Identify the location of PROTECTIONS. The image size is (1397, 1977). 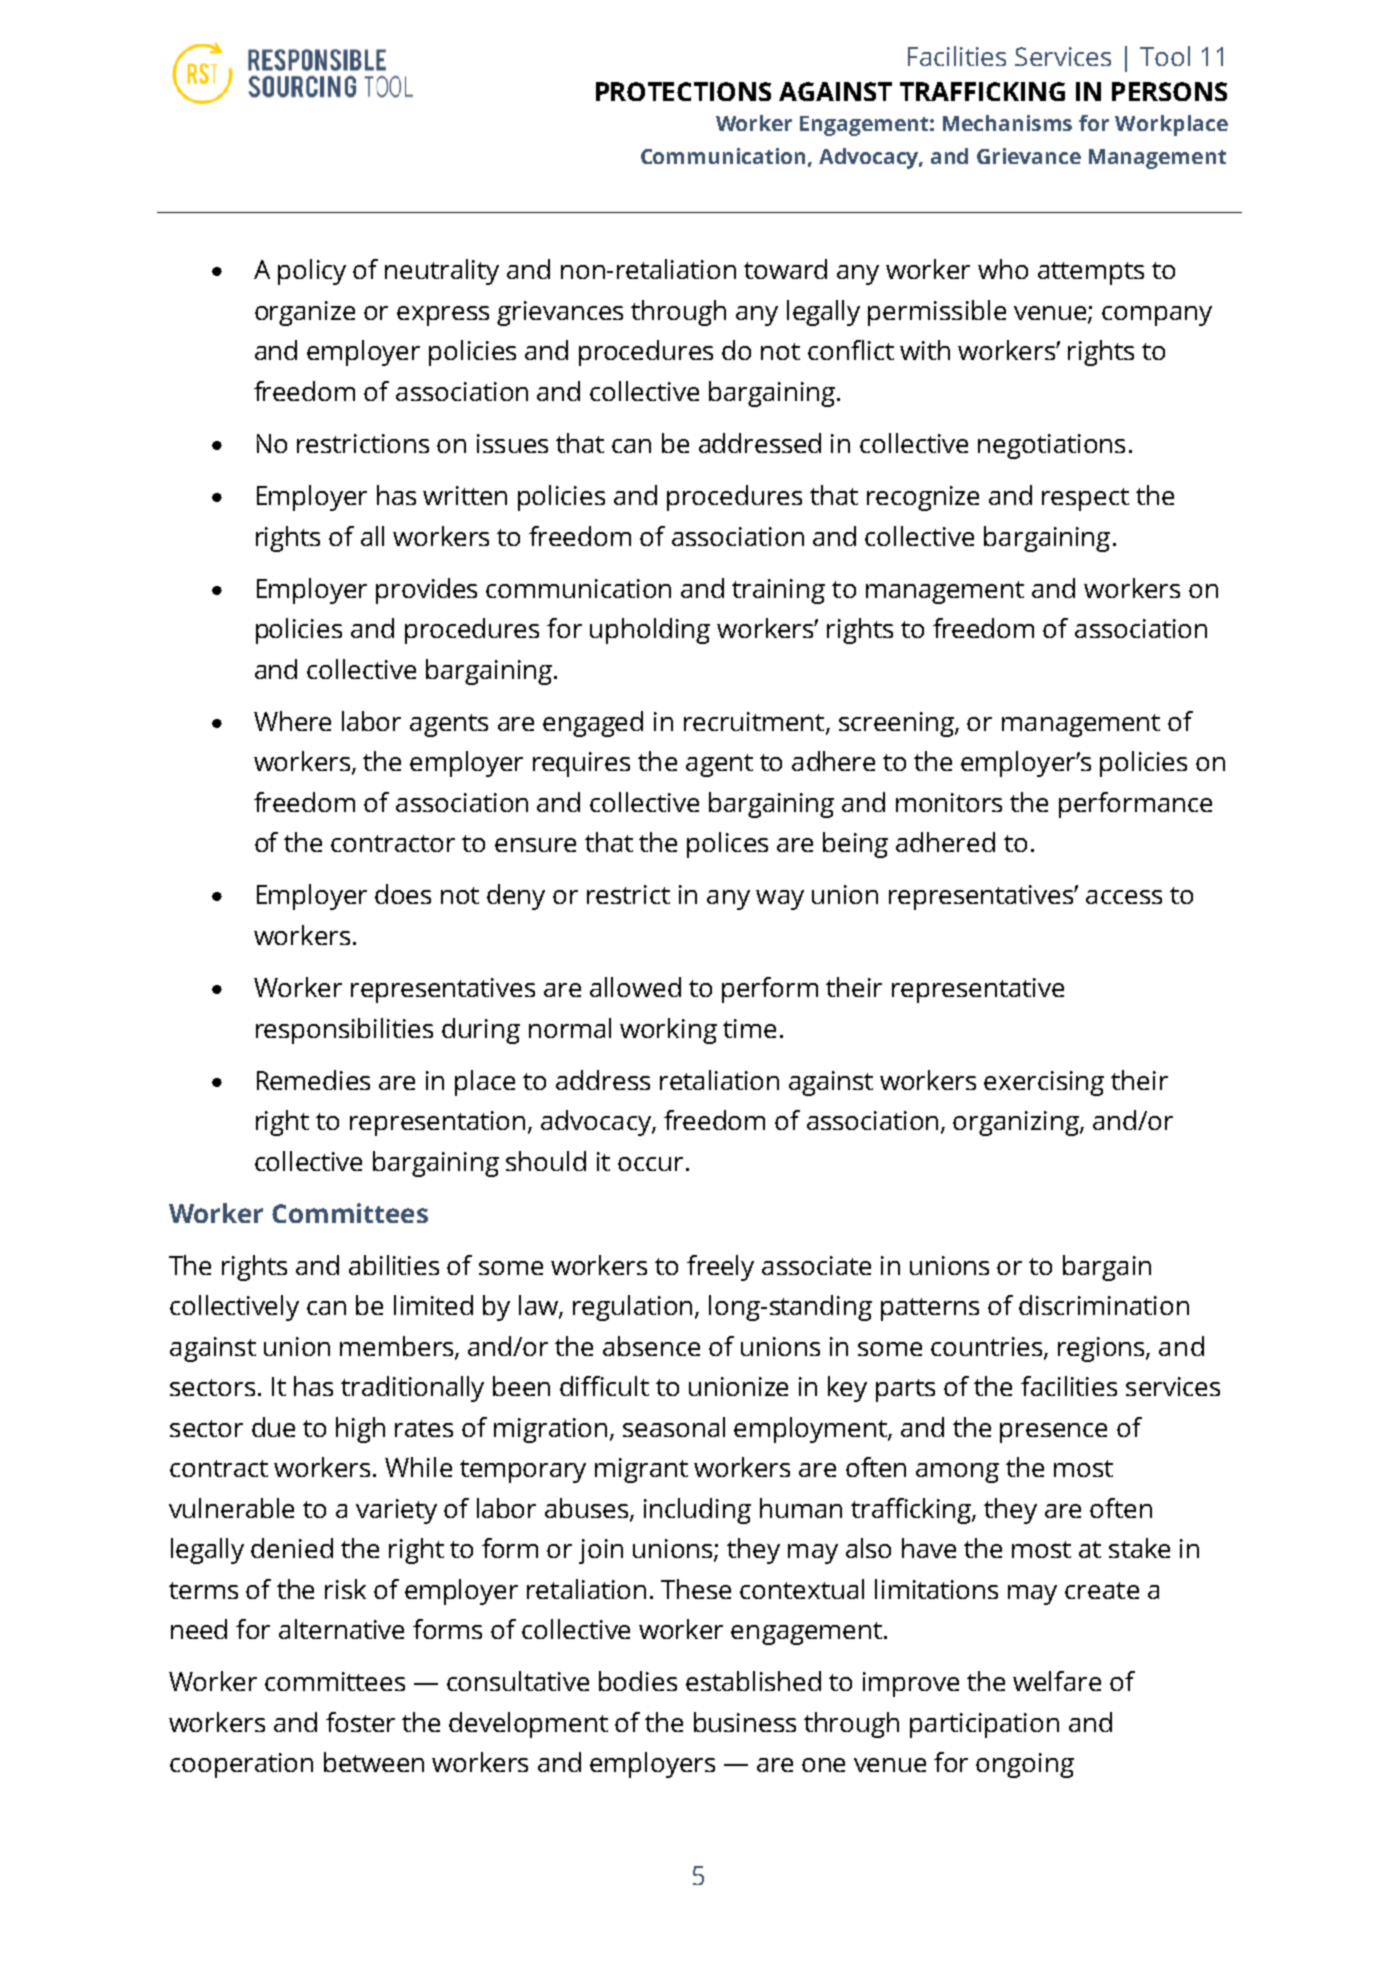
(683, 91).
